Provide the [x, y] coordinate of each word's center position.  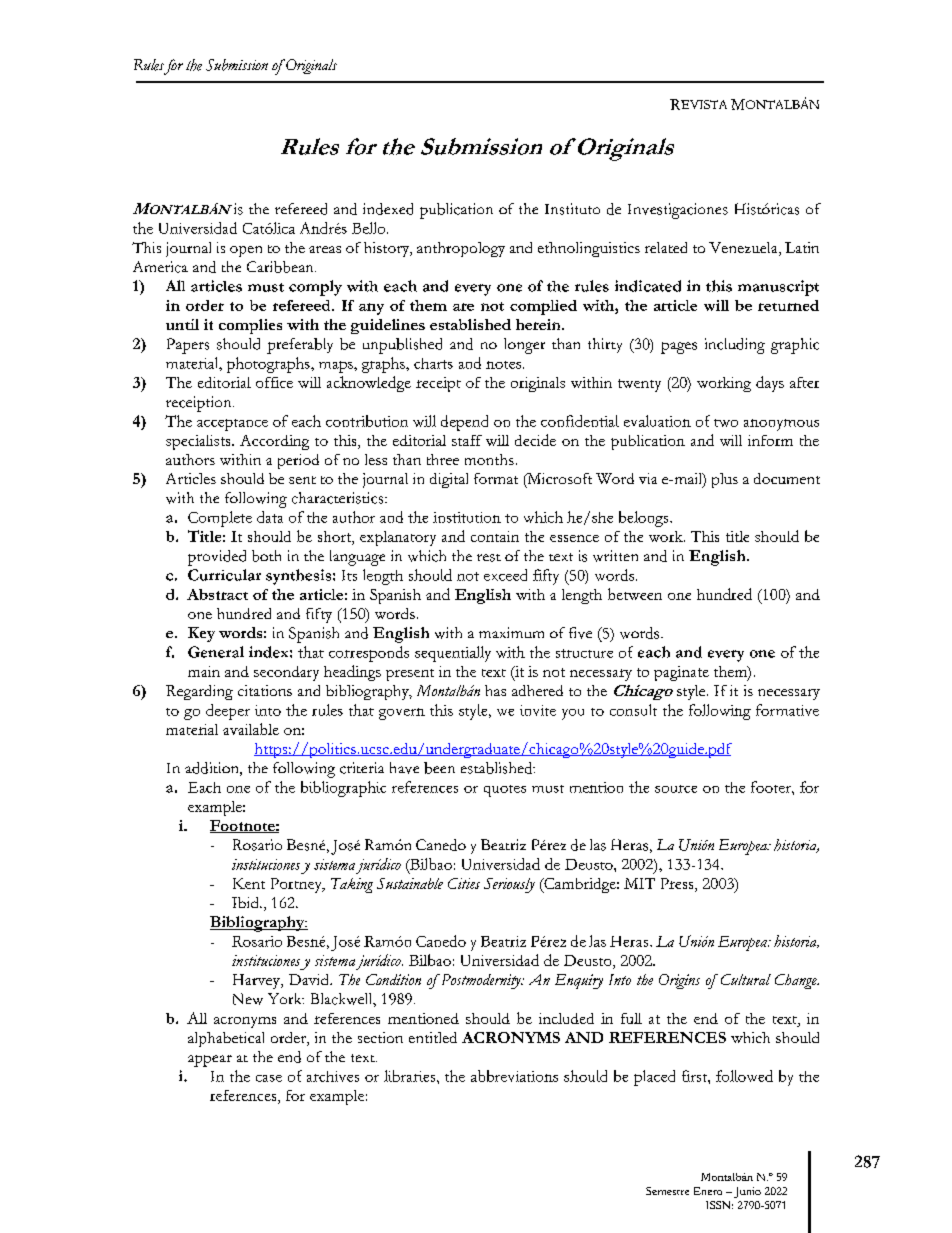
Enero [708, 1191]
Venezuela [744, 249]
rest [489, 558]
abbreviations [514, 1076]
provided [217, 558]
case [269, 1078]
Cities [464, 883]
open [246, 251]
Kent [249, 883]
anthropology [461, 249]
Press [678, 885]
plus [725, 480]
